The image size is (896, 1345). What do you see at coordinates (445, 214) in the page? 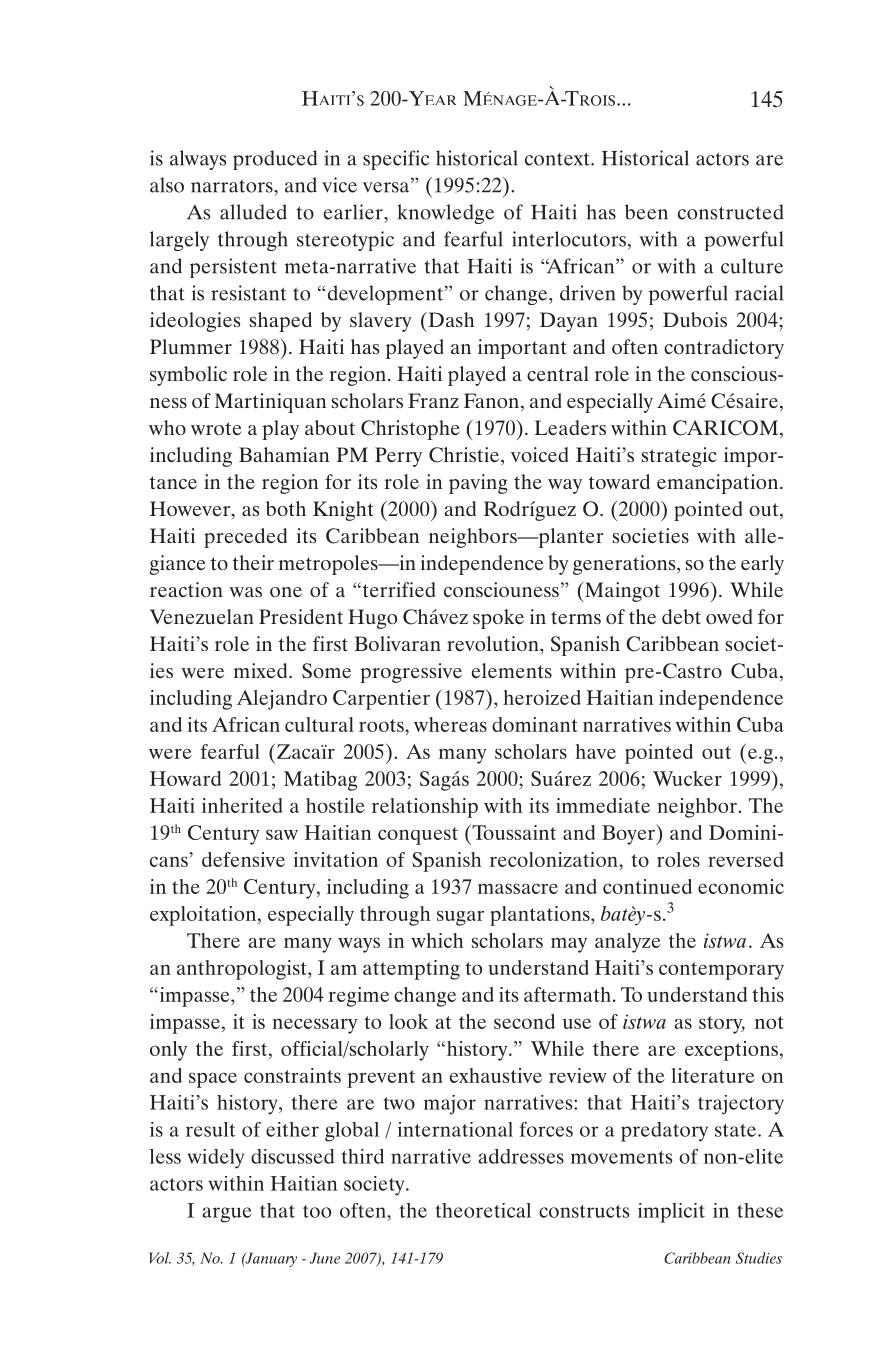
I see `knowledge` at bounding box center [445, 214].
